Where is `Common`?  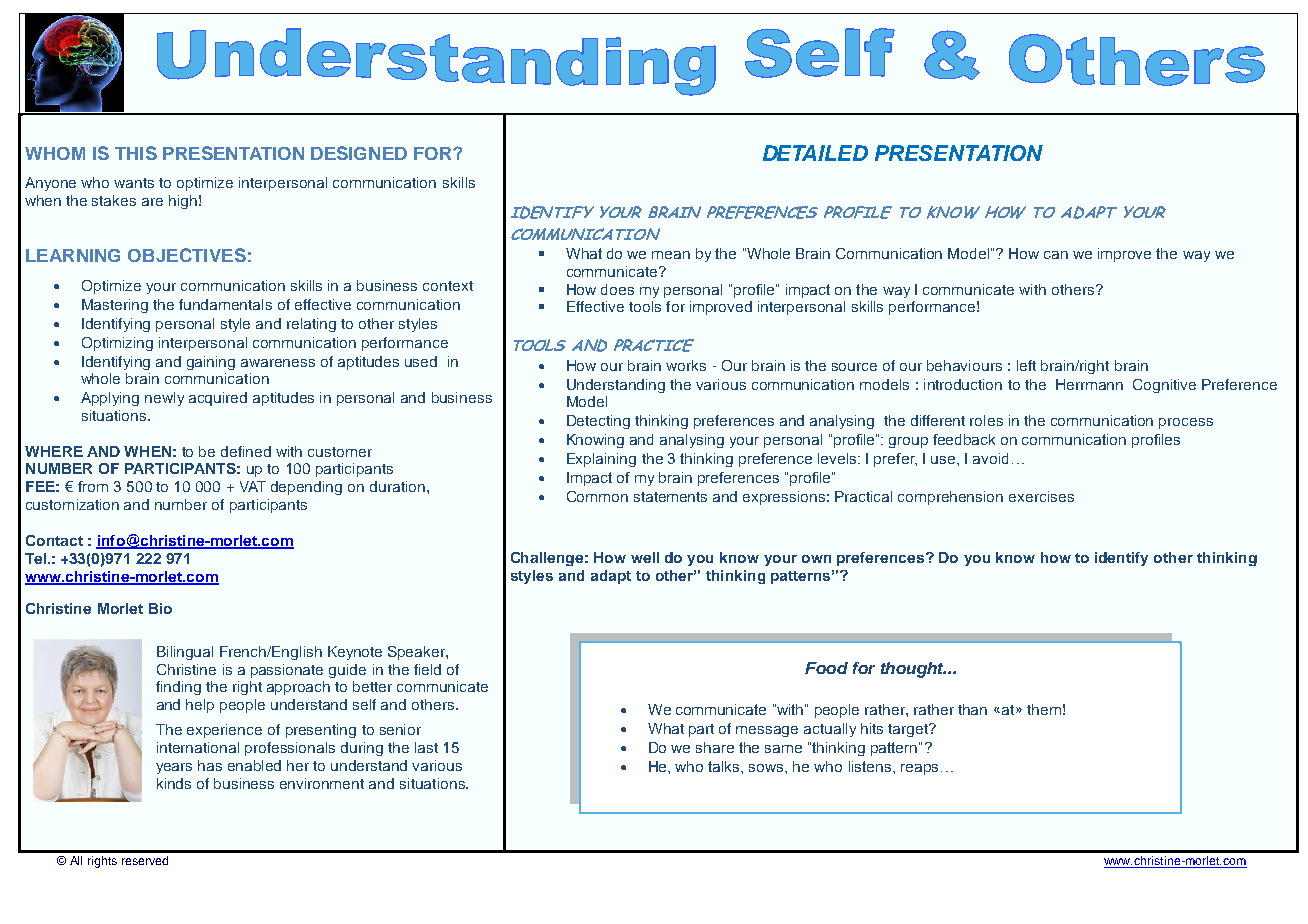
Common is located at coordinates (597, 496).
